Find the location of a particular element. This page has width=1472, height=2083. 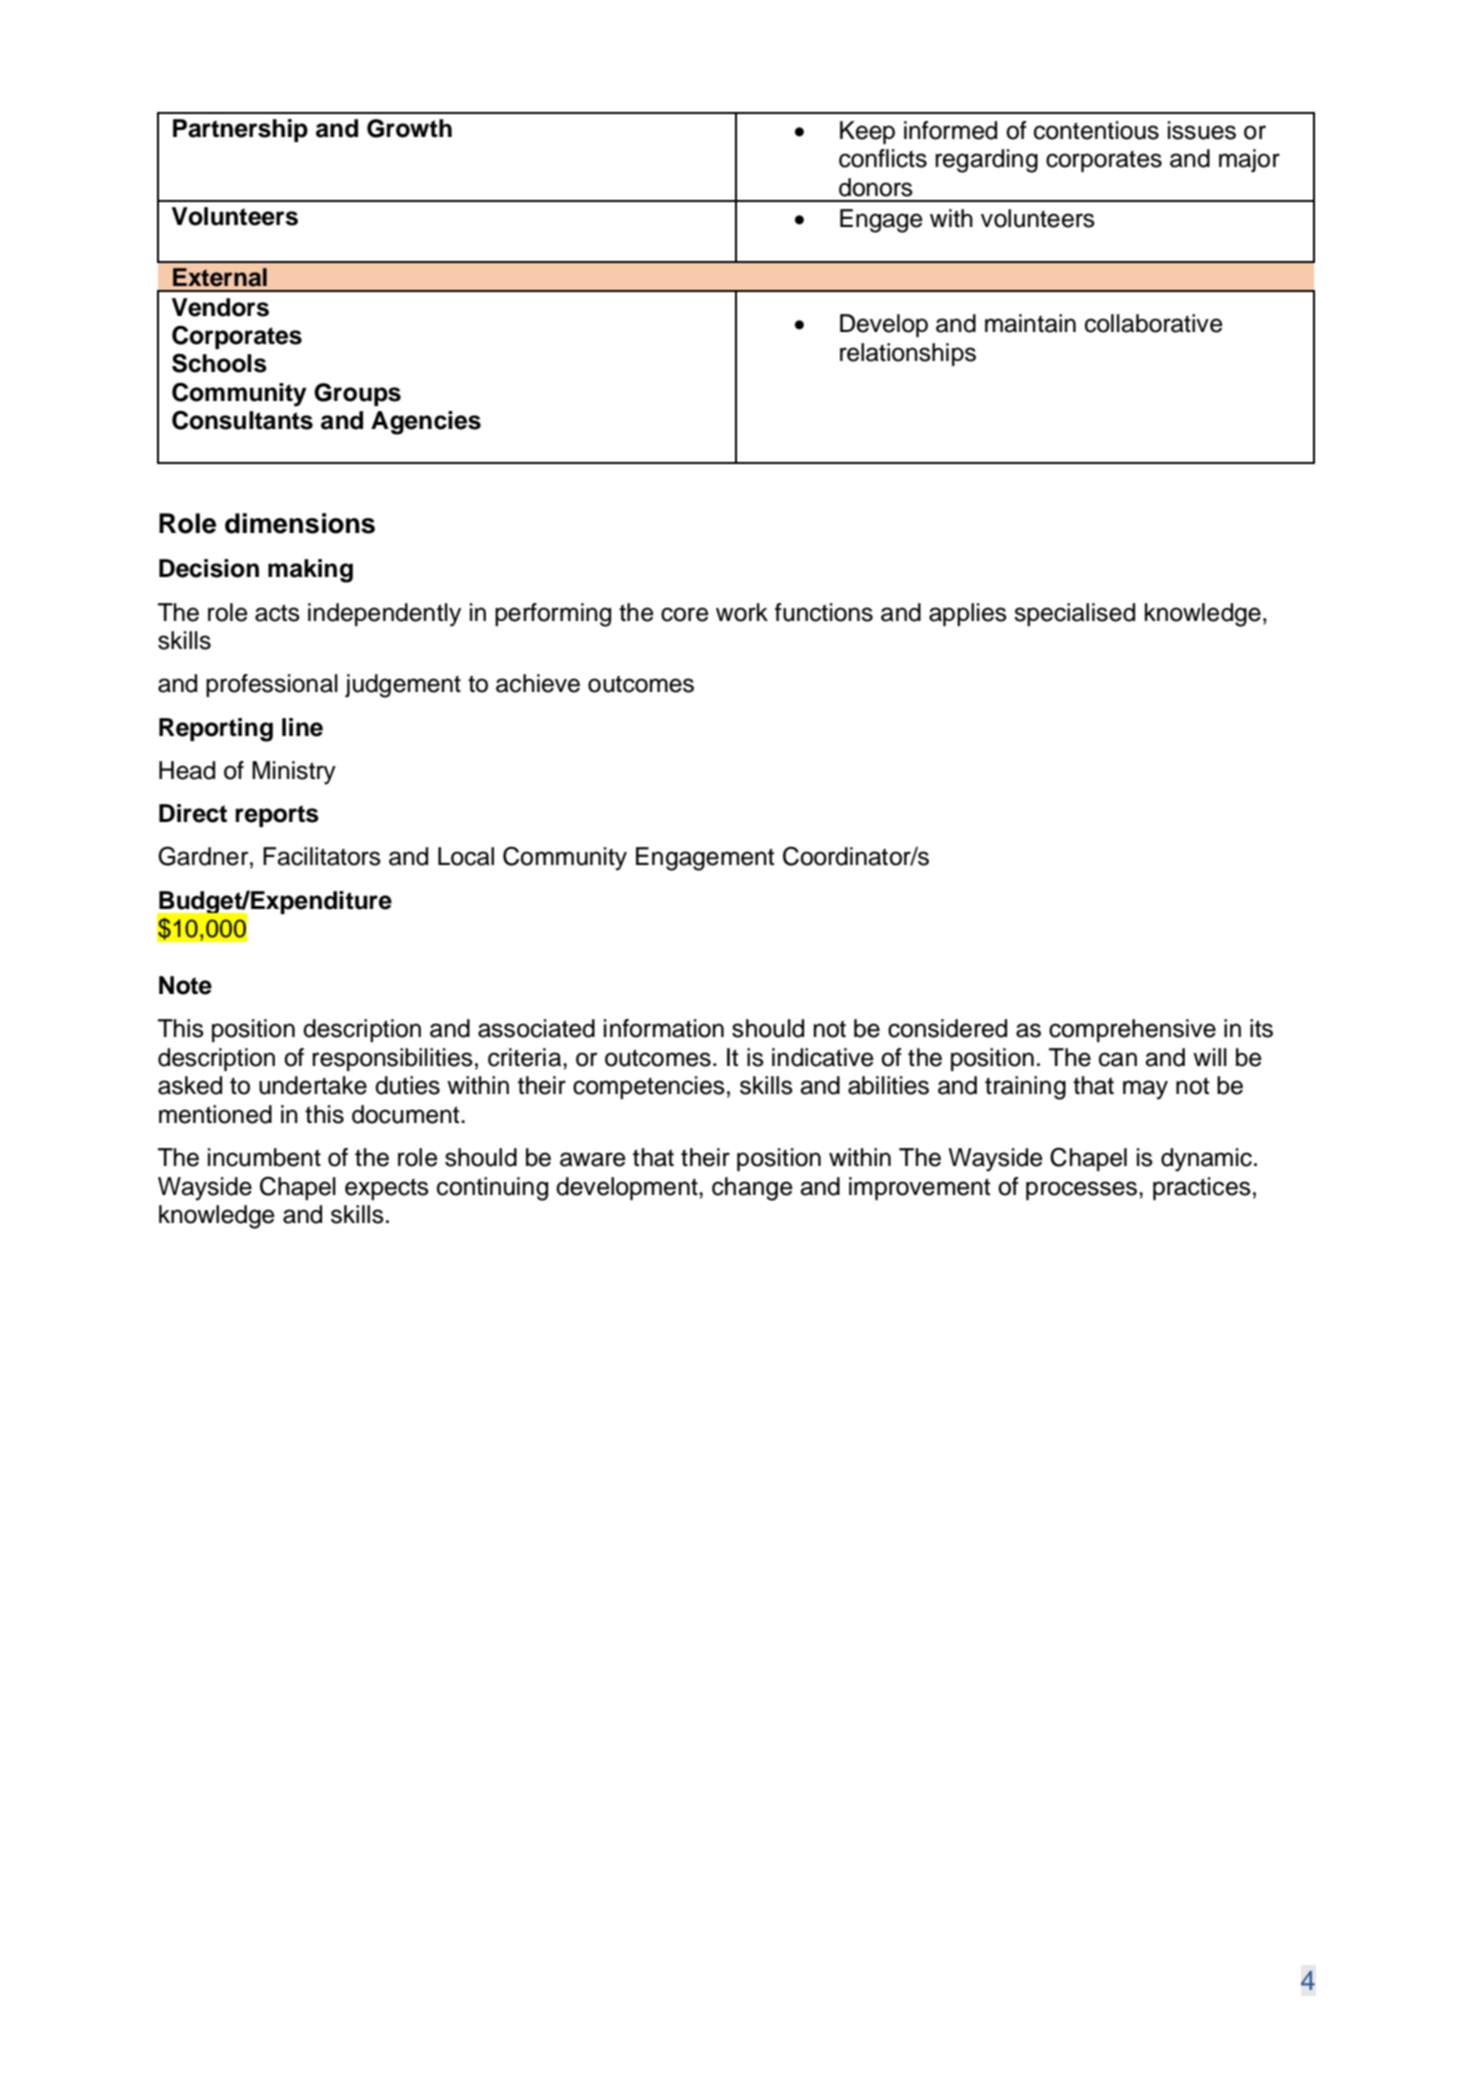

dynamic is located at coordinates (1206, 1160).
